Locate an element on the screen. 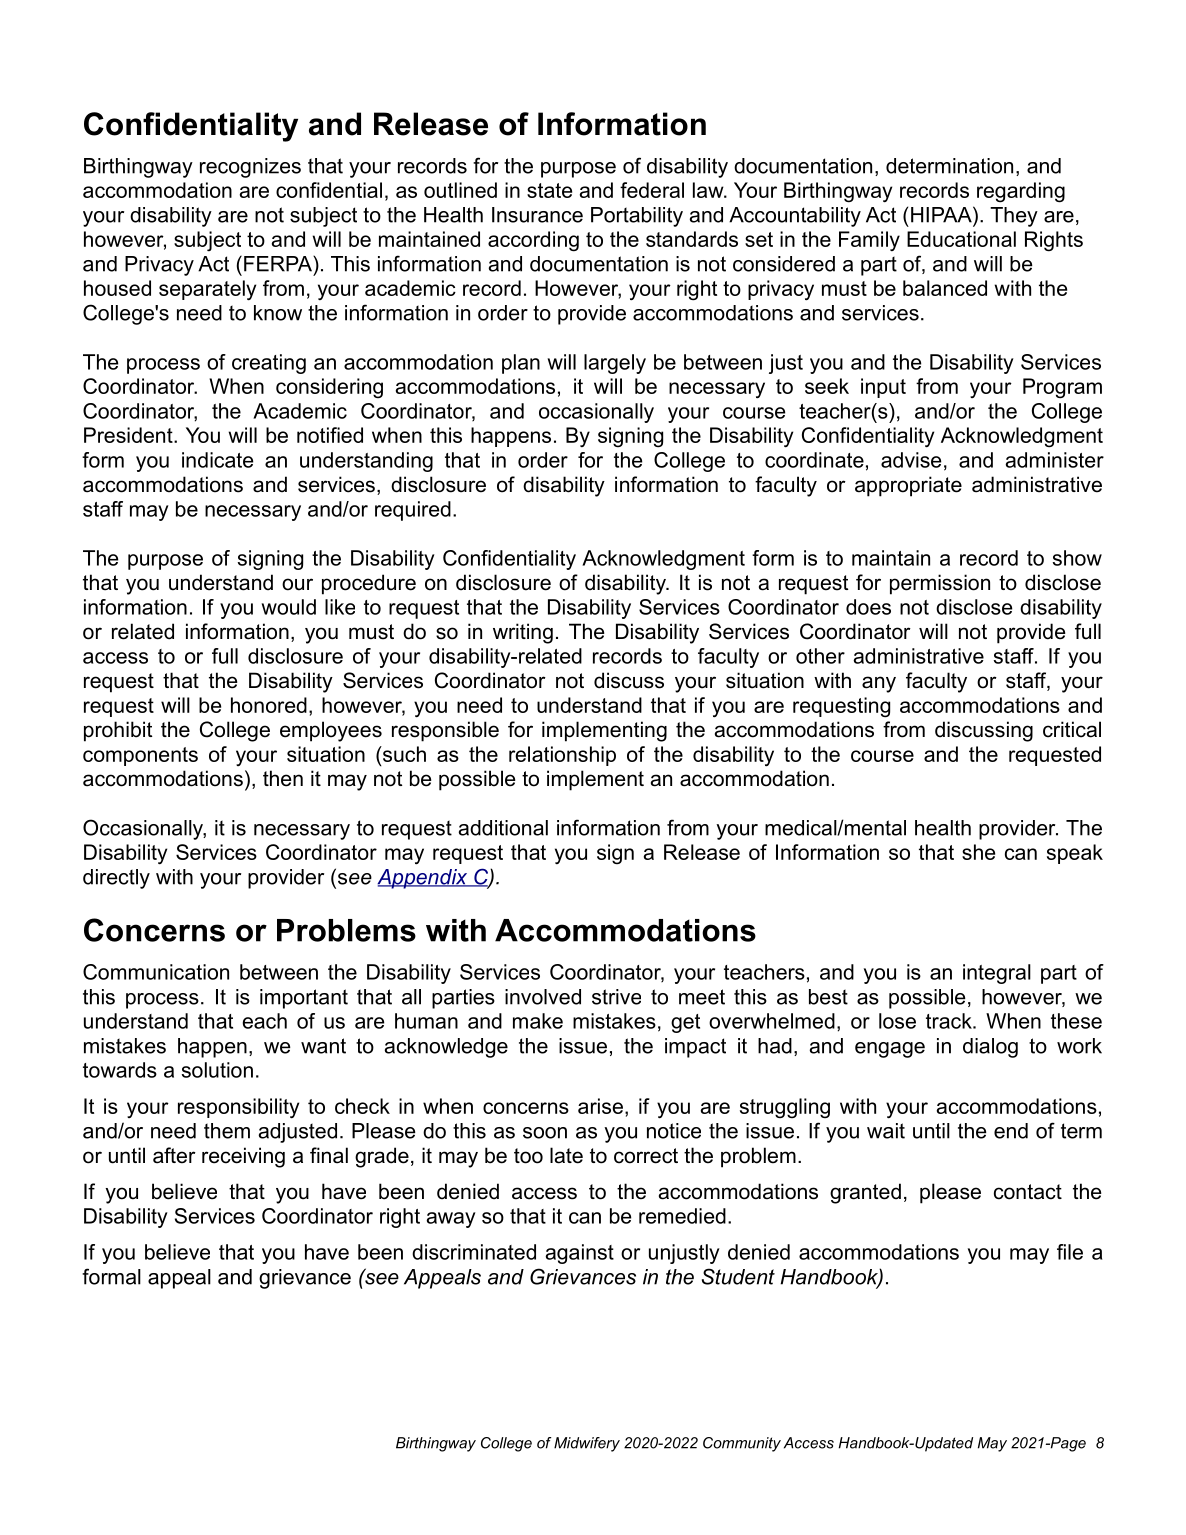 This screenshot has height=1535, width=1186. she is located at coordinates (978, 852).
